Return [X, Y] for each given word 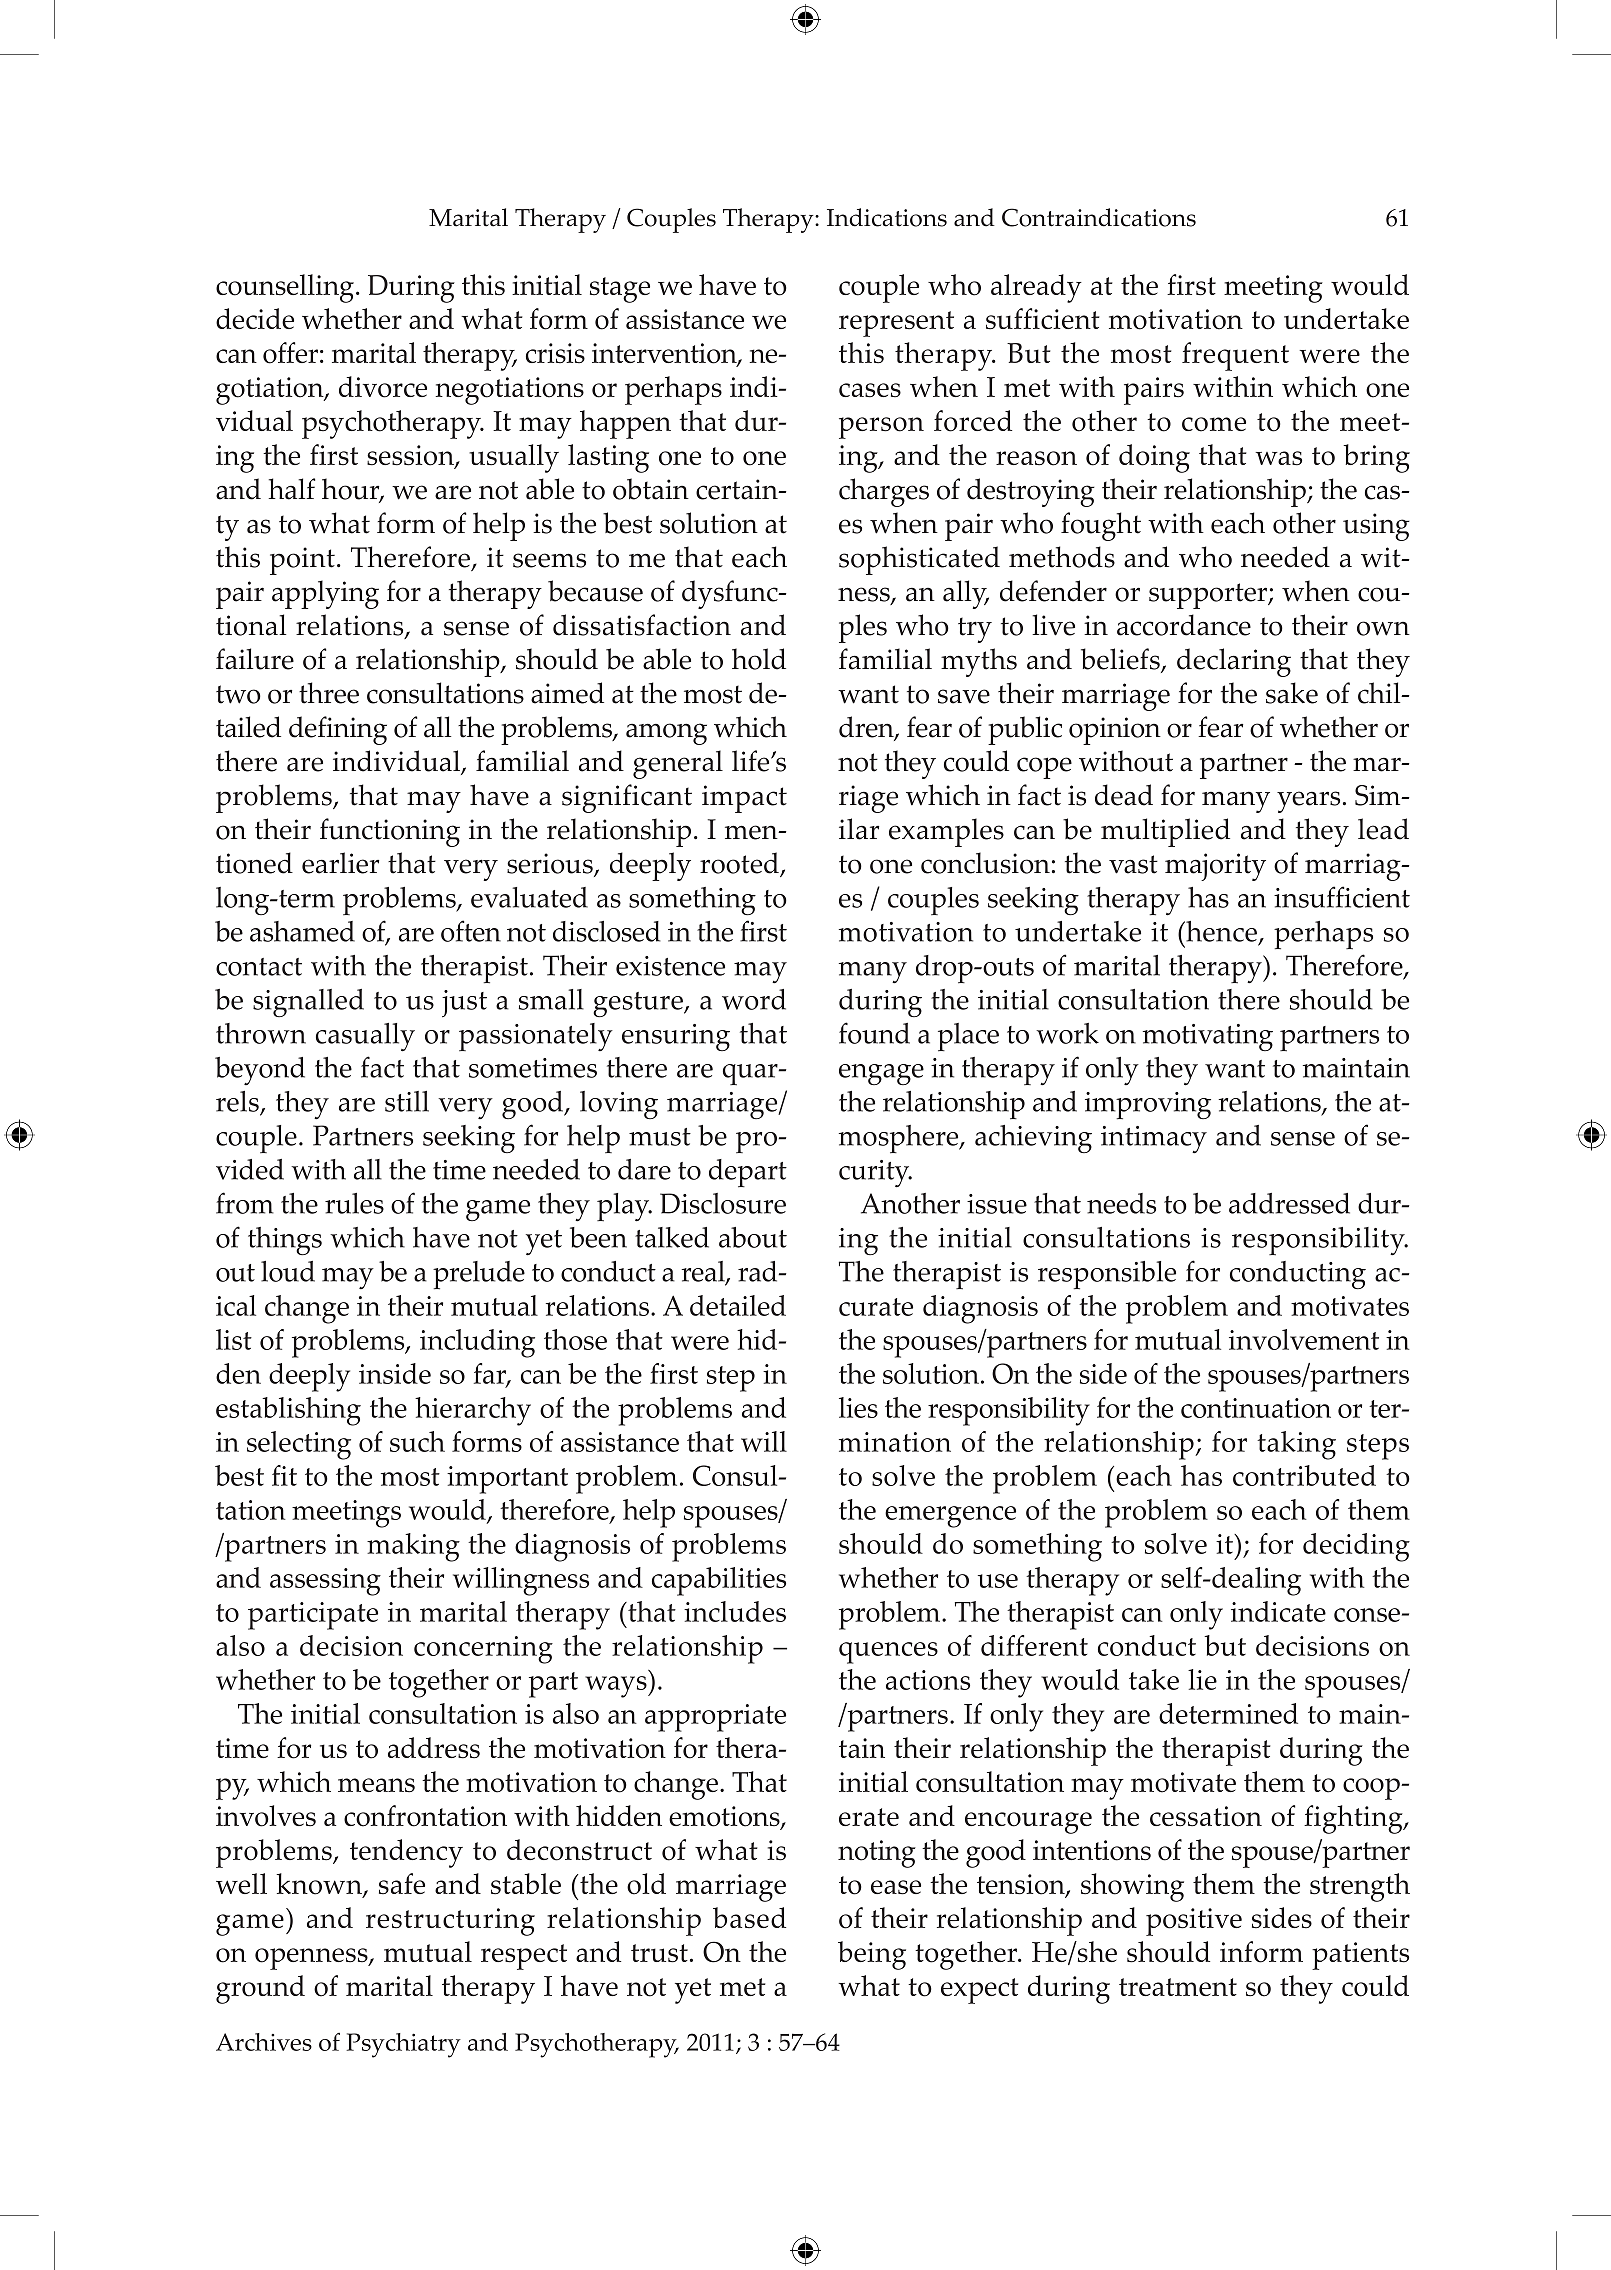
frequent [1235, 356]
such [417, 1441]
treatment [1178, 1987]
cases [870, 390]
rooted [740, 864]
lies [858, 1407]
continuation [1256, 1408]
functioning [390, 832]
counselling [285, 288]
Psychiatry [403, 2045]
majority [1215, 867]
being [872, 1955]
